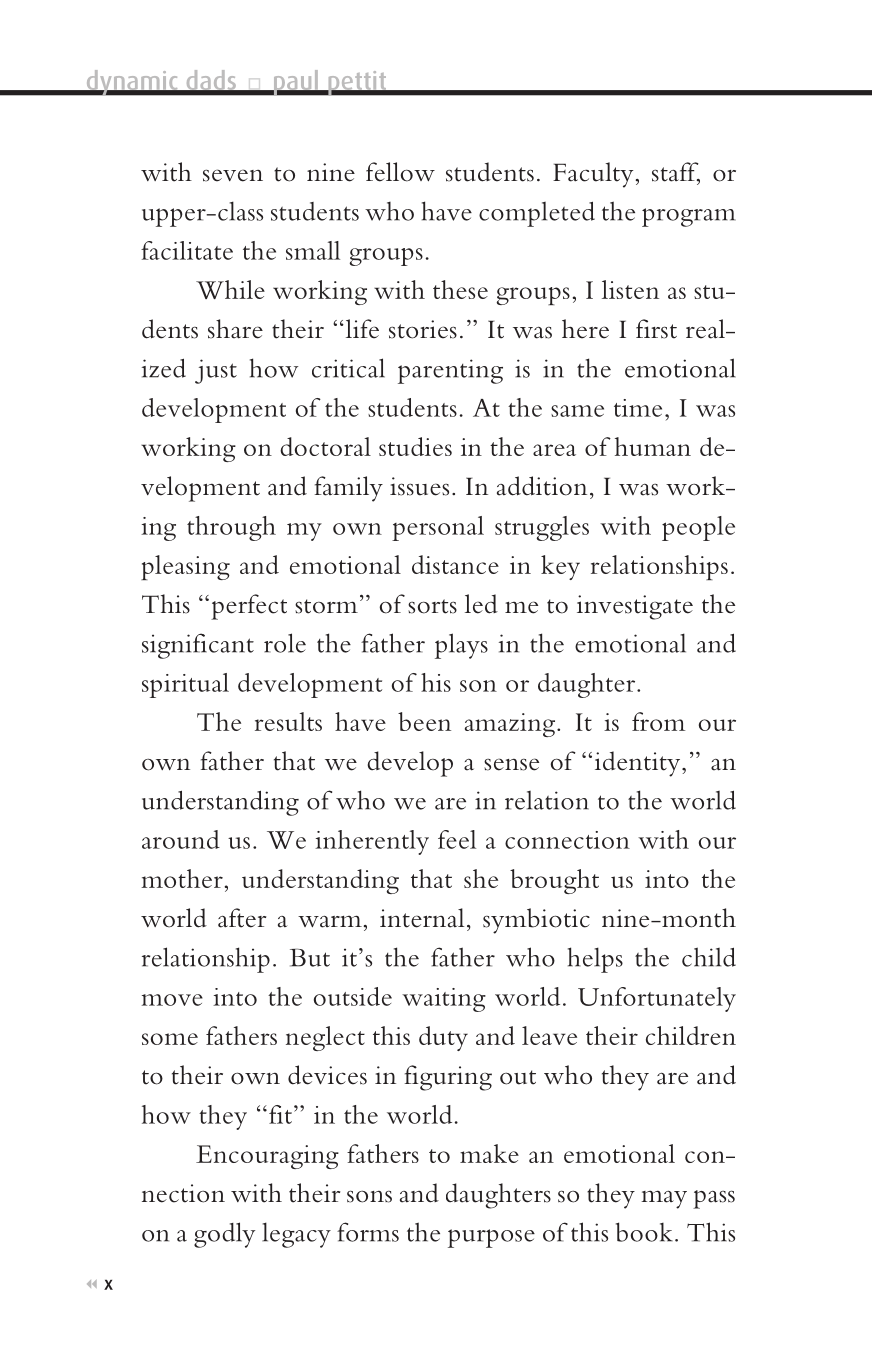 This image has height=1372, width=872. I want to click on spiritual, so click(185, 685).
